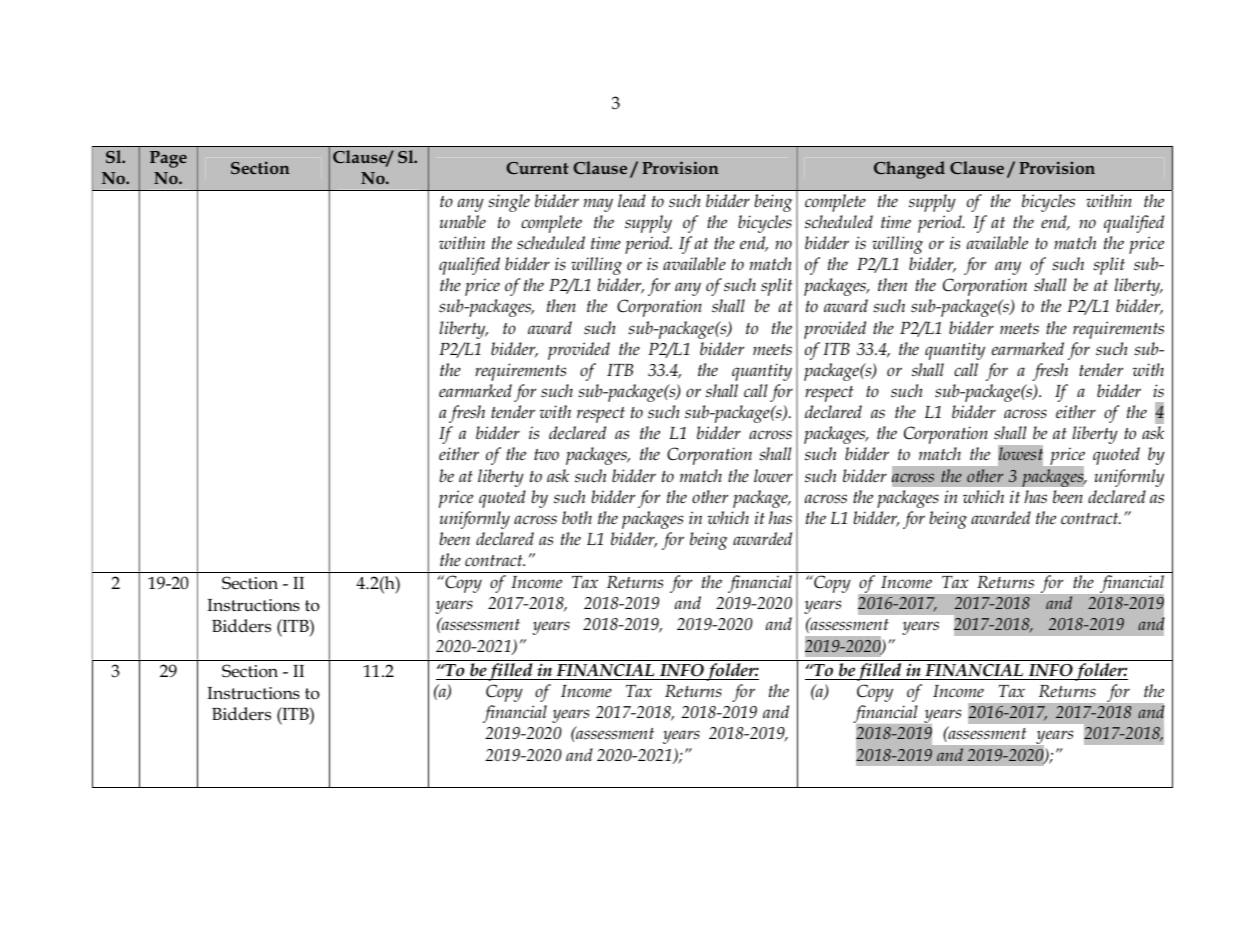 The height and width of the page is (952, 1233). Describe the element at coordinates (168, 159) in the page. I see `Page` at that location.
